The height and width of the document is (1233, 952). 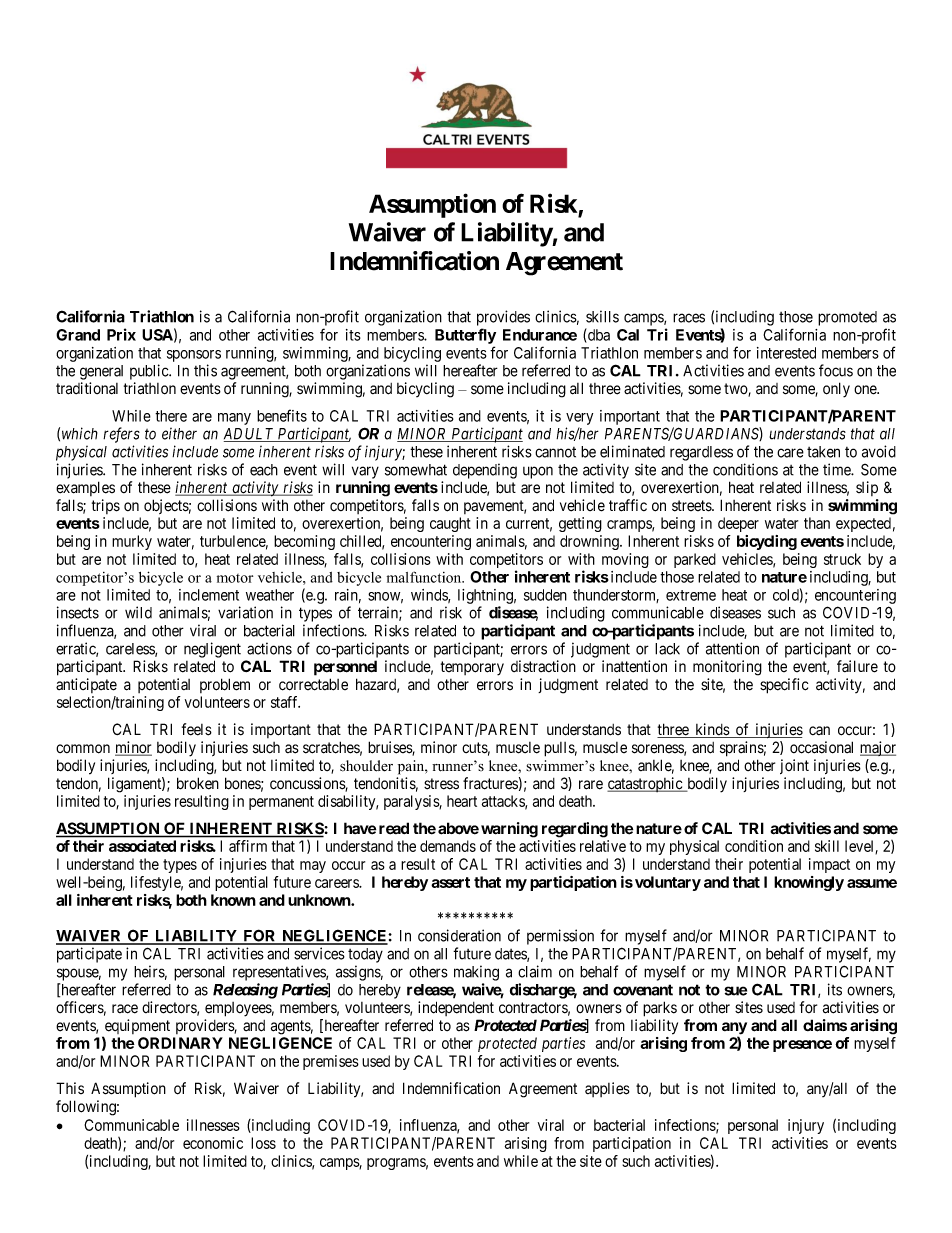 What do you see at coordinates (194, 356) in the document?
I see `sponsors` at bounding box center [194, 356].
